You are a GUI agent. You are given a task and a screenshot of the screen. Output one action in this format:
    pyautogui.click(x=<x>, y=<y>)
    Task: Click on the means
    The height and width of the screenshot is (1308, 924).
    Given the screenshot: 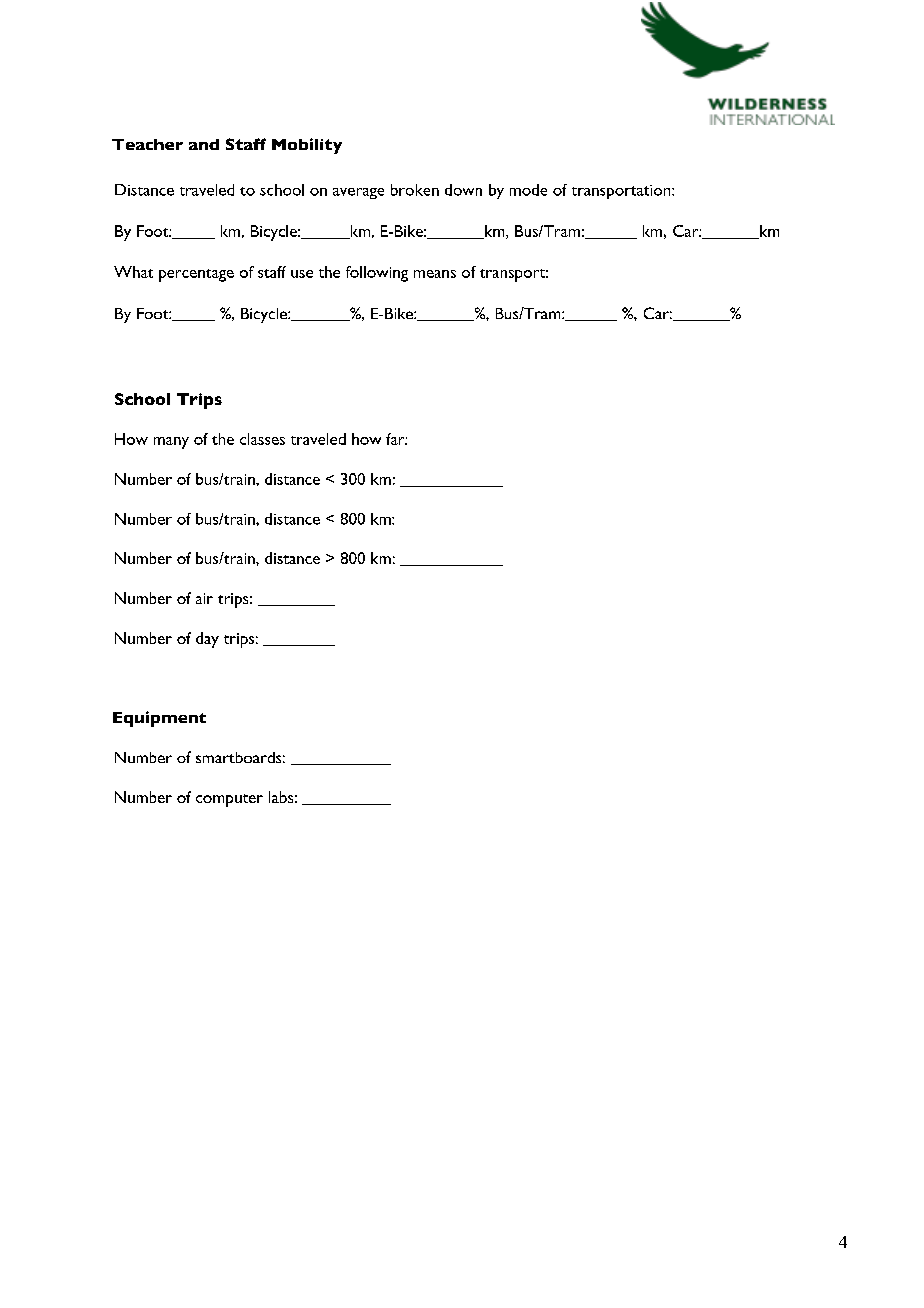 What is the action you would take?
    pyautogui.click(x=435, y=274)
